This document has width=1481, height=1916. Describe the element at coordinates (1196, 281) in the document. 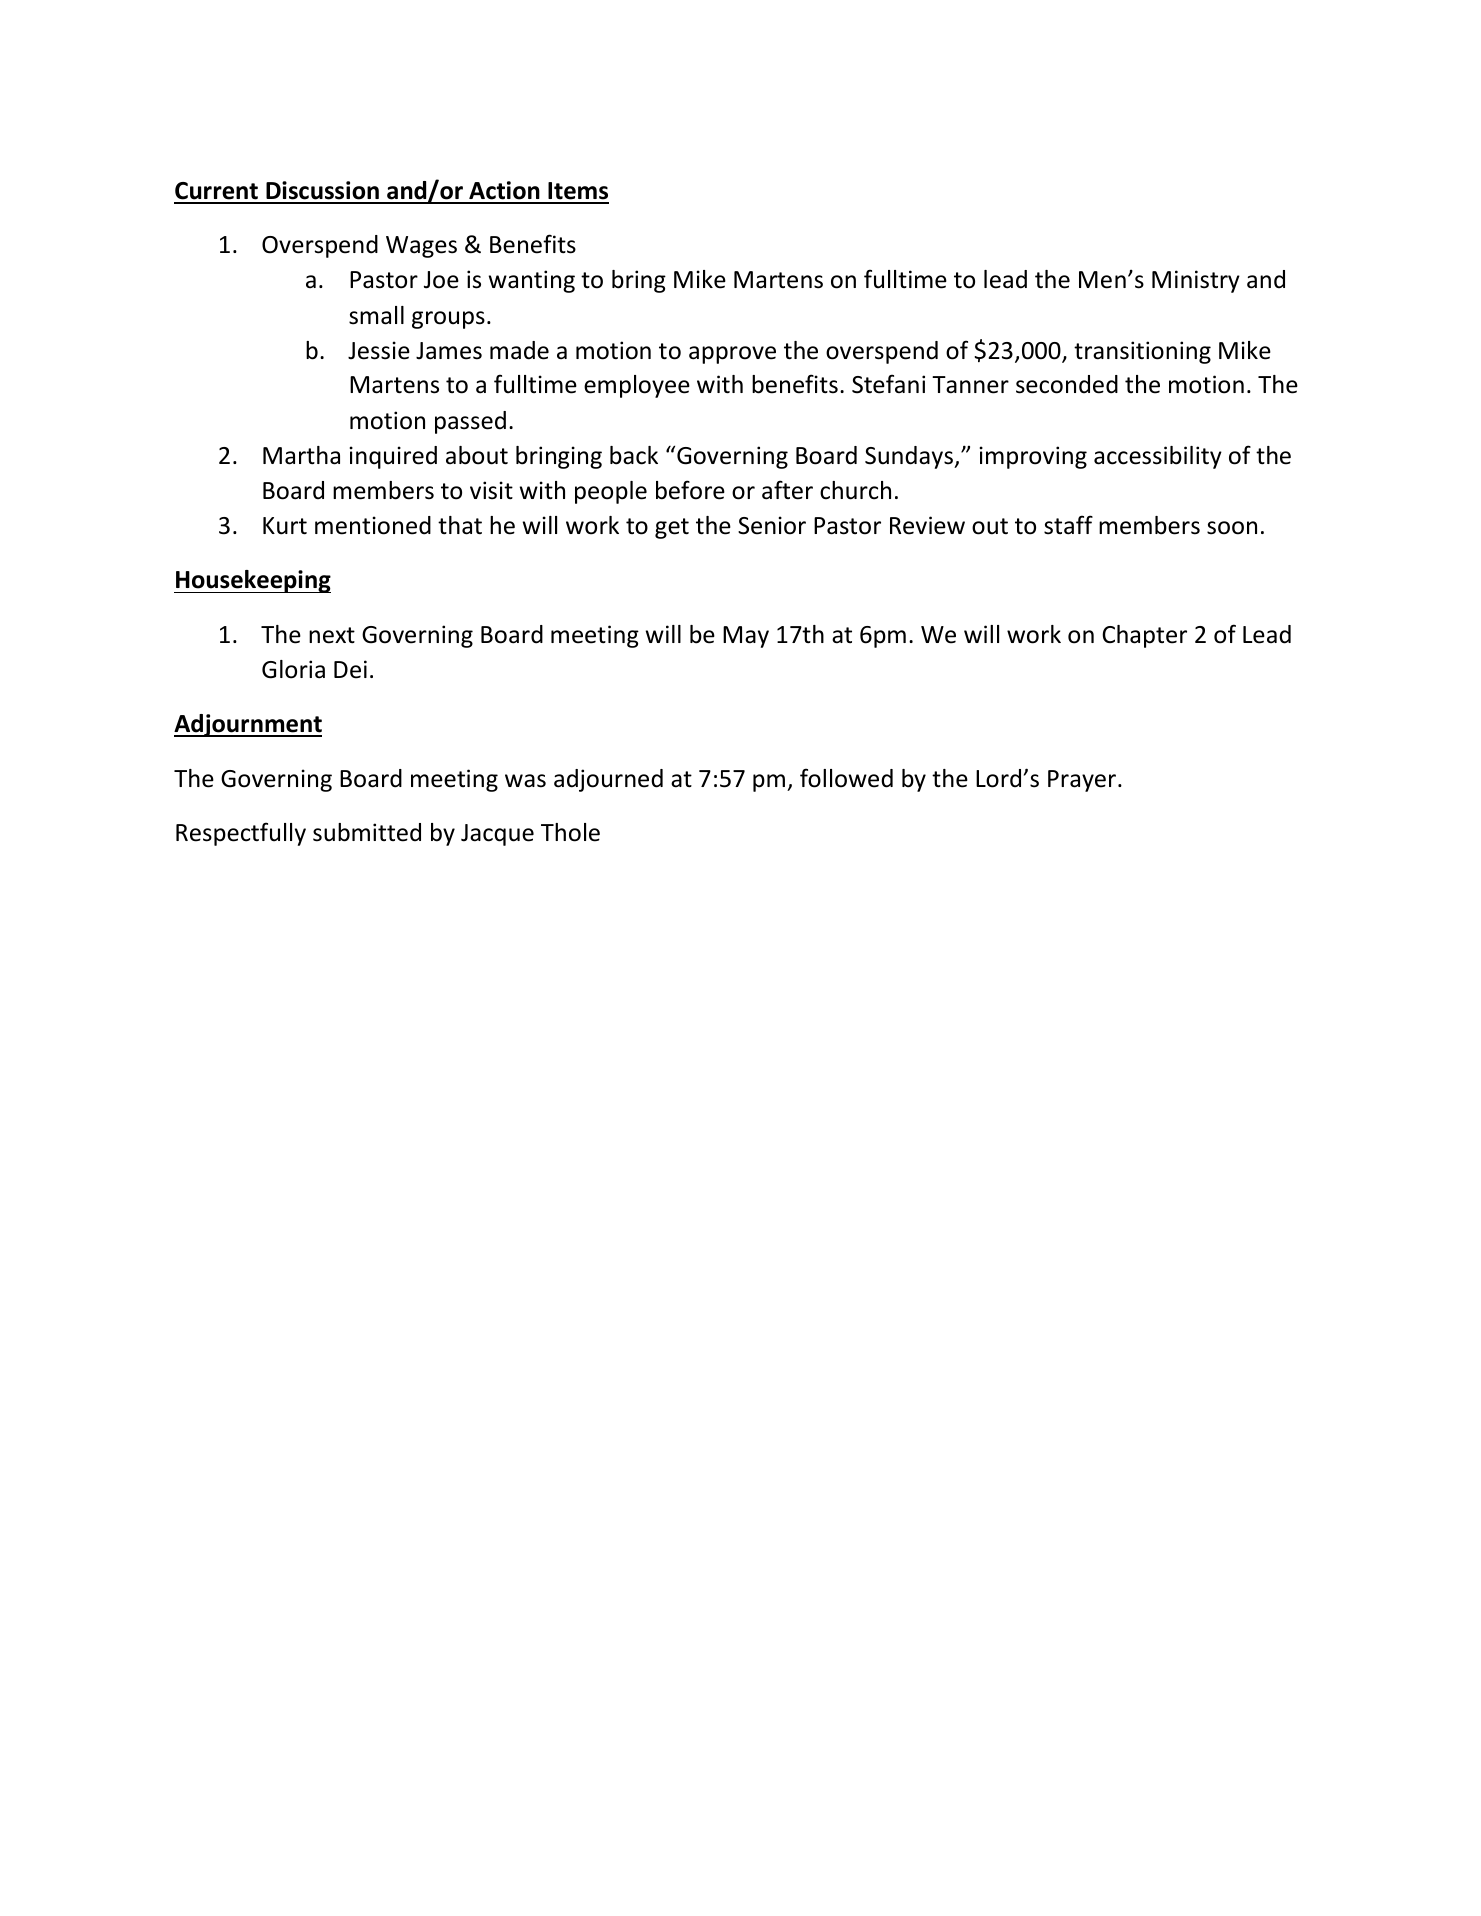

I see `Ministry` at that location.
